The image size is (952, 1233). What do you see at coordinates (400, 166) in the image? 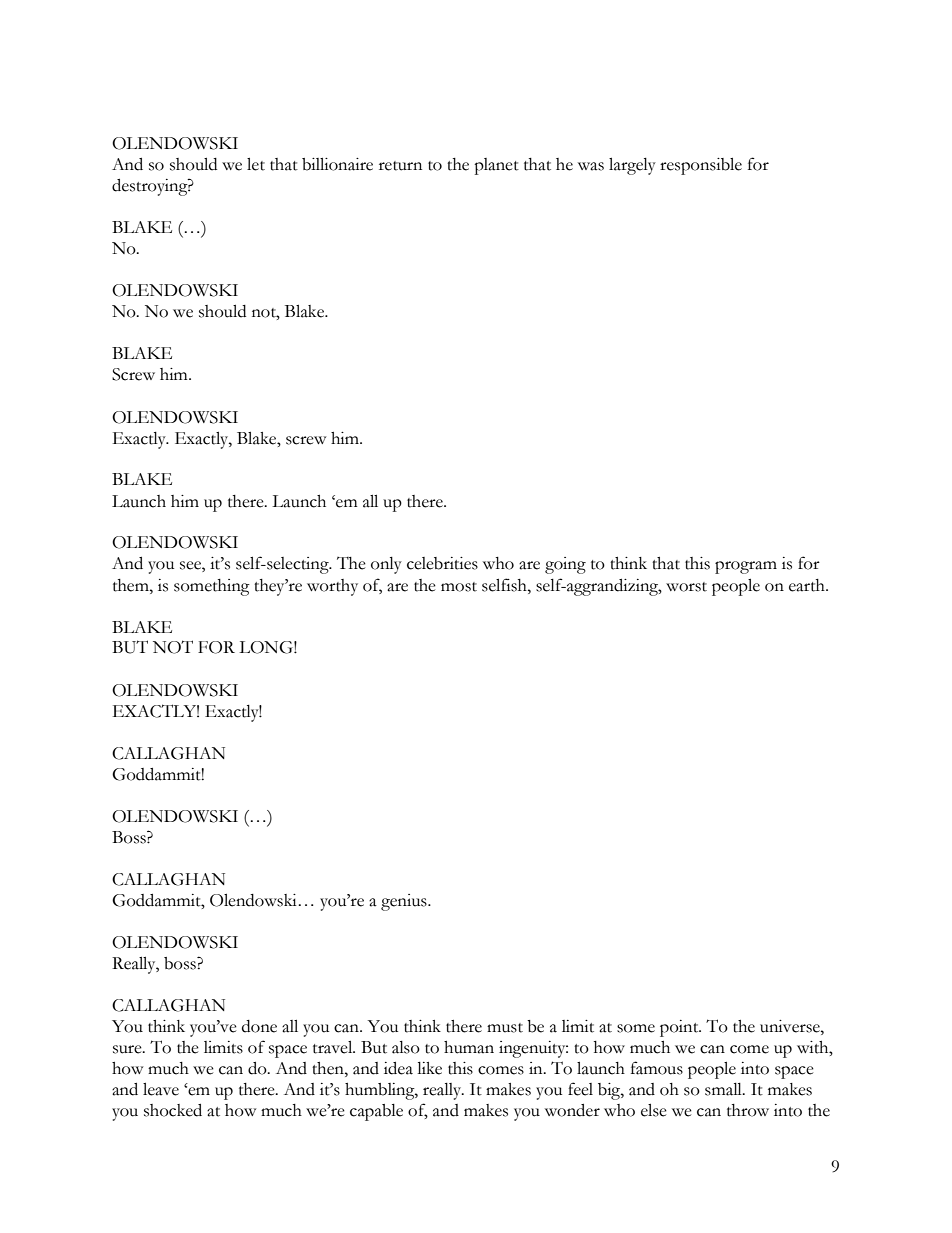
I see `return` at bounding box center [400, 166].
